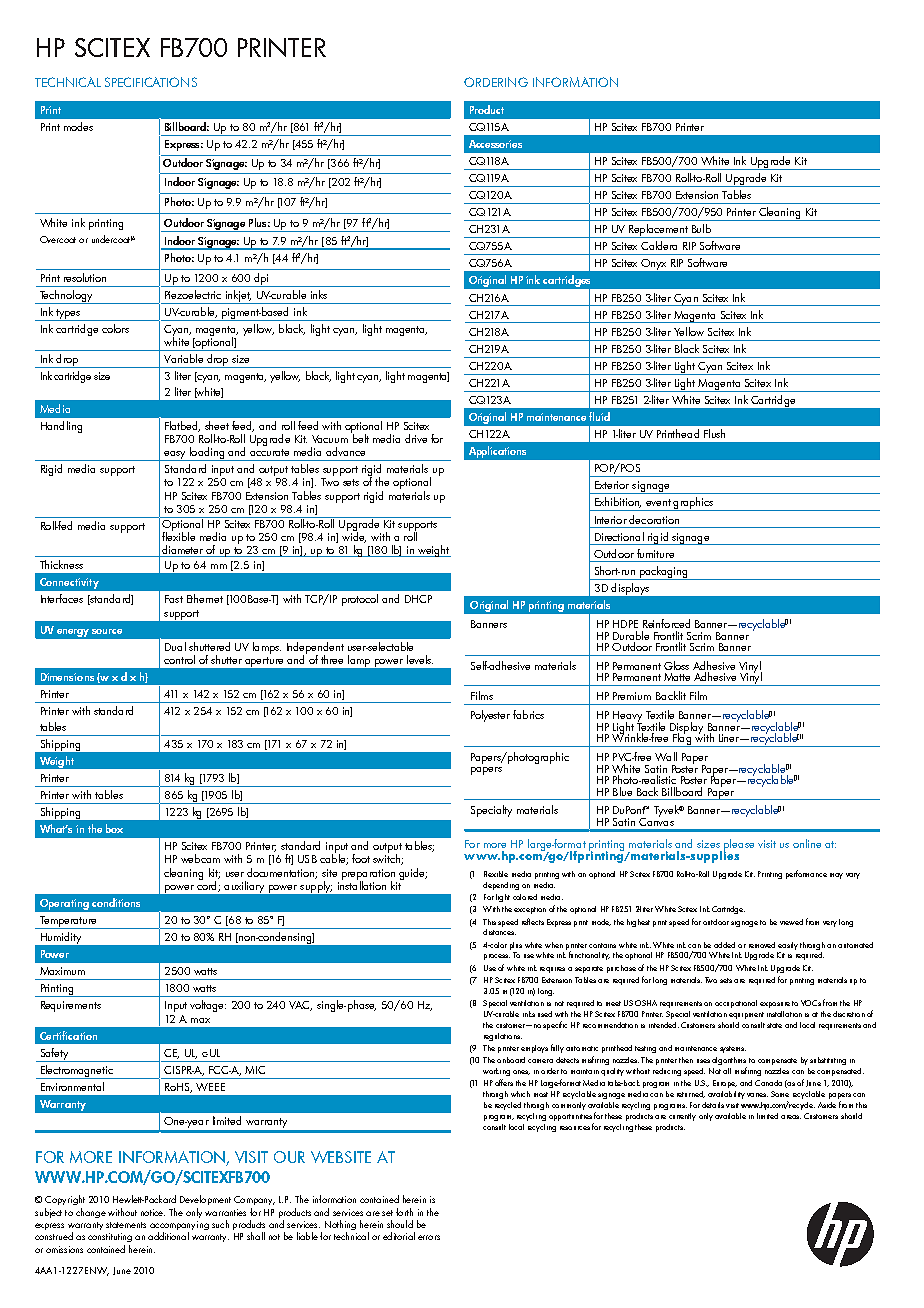  What do you see at coordinates (791, 1117) in the document?
I see `areas` at bounding box center [791, 1117].
